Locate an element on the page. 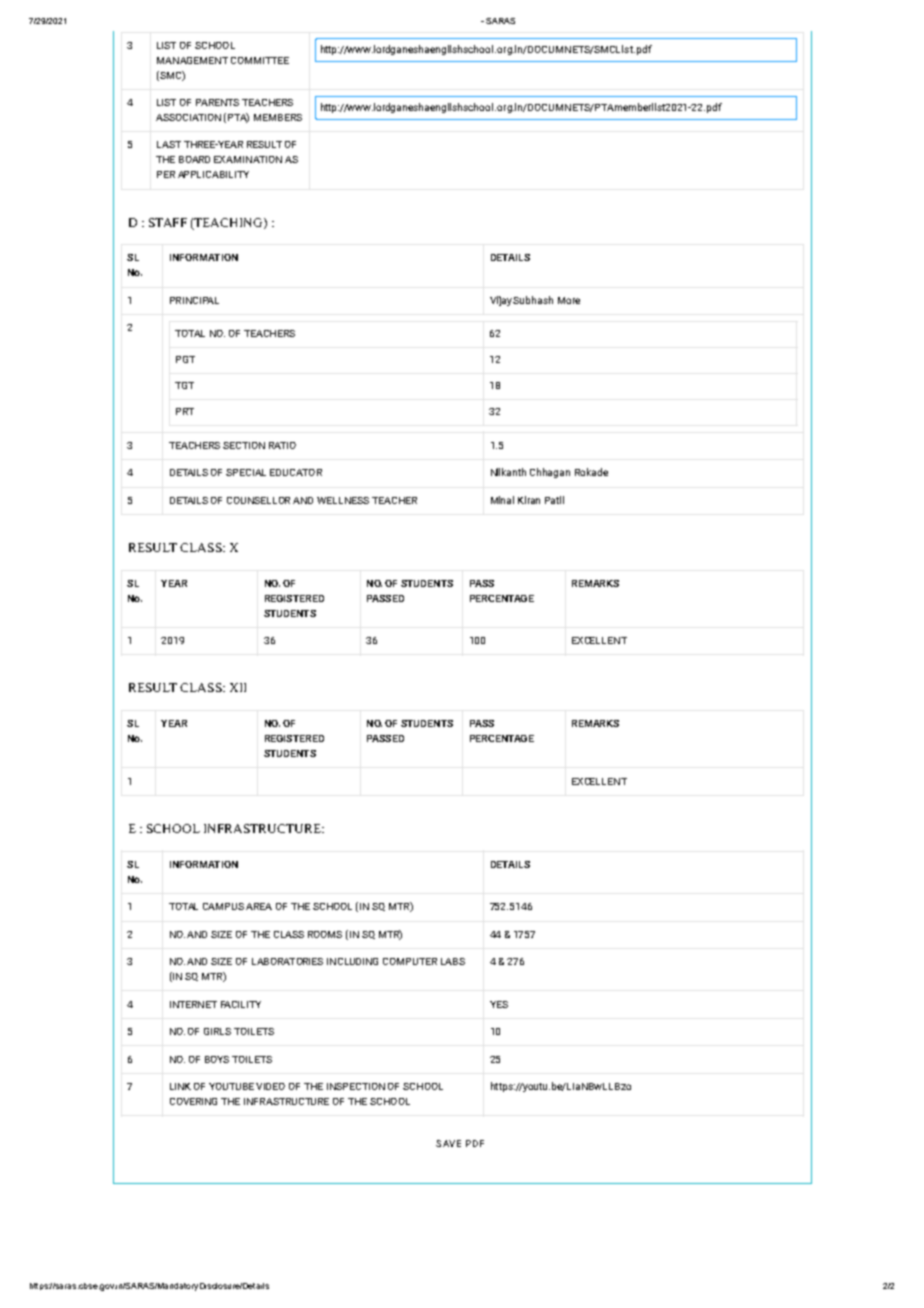 The image size is (924, 1308). XII is located at coordinates (238, 687).
